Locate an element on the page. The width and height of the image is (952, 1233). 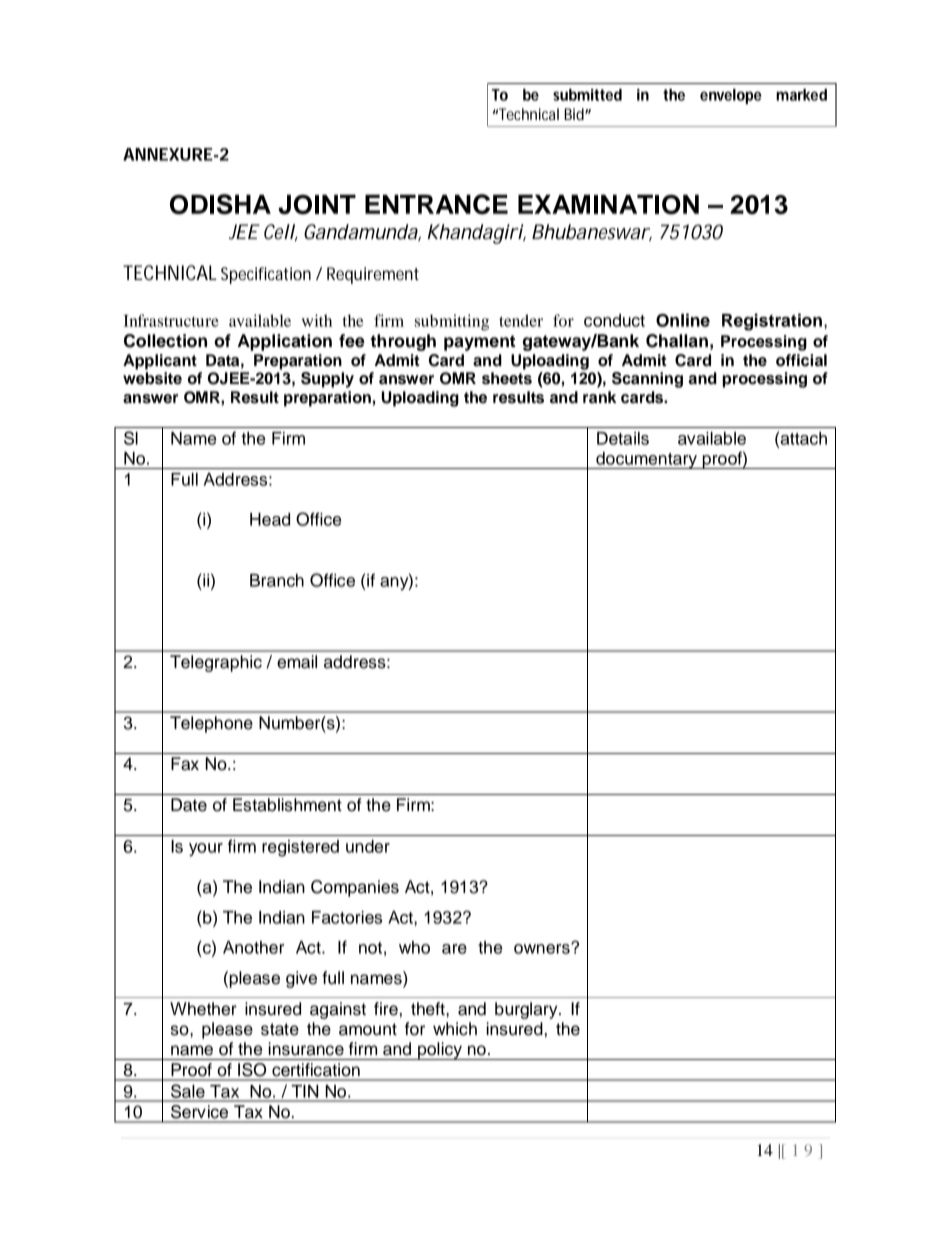
email is located at coordinates (297, 662).
